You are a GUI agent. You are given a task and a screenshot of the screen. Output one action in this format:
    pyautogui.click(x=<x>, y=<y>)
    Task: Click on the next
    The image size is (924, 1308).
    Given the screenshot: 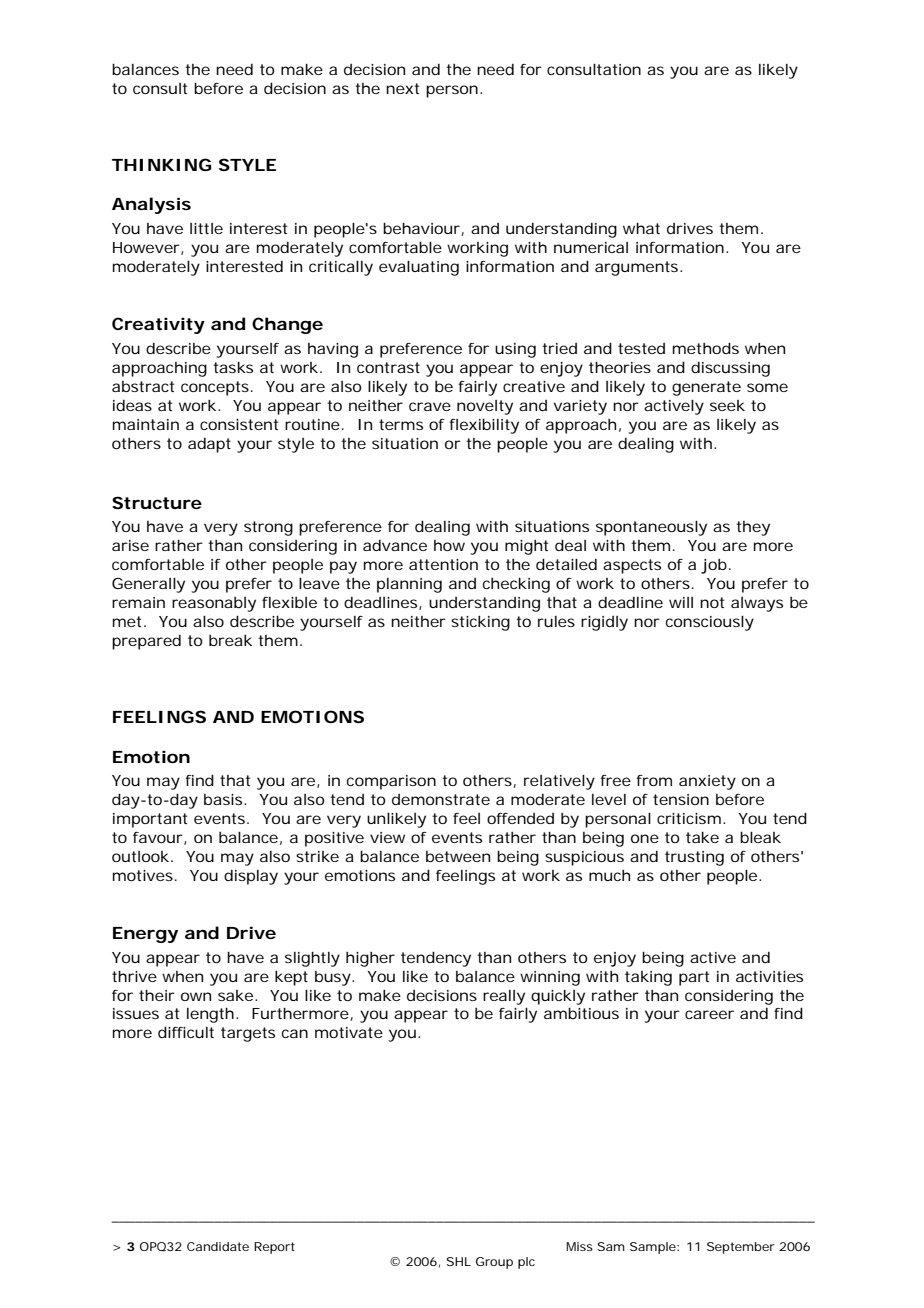 What is the action you would take?
    pyautogui.click(x=402, y=88)
